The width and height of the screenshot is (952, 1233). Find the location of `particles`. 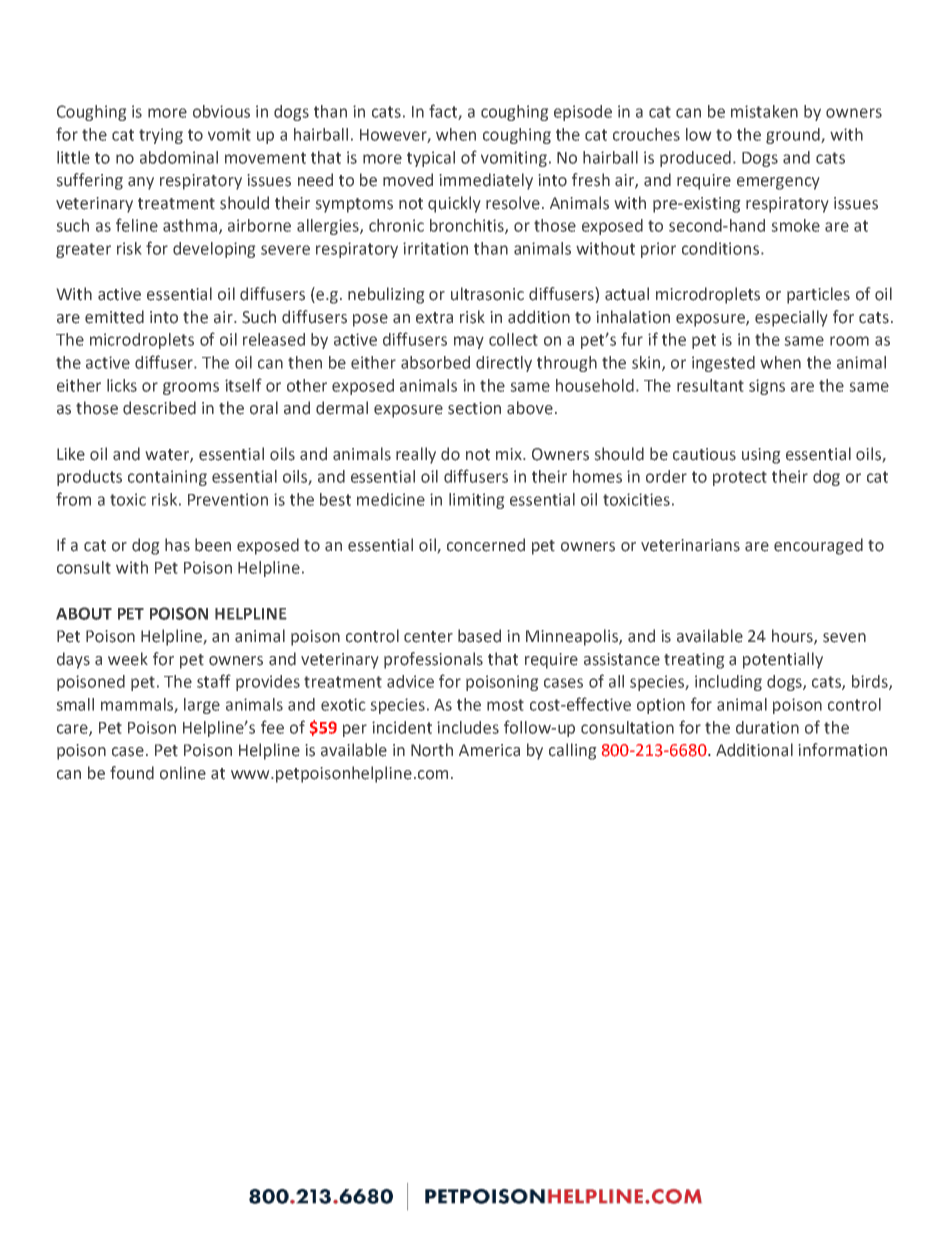

particles is located at coordinates (818, 295).
